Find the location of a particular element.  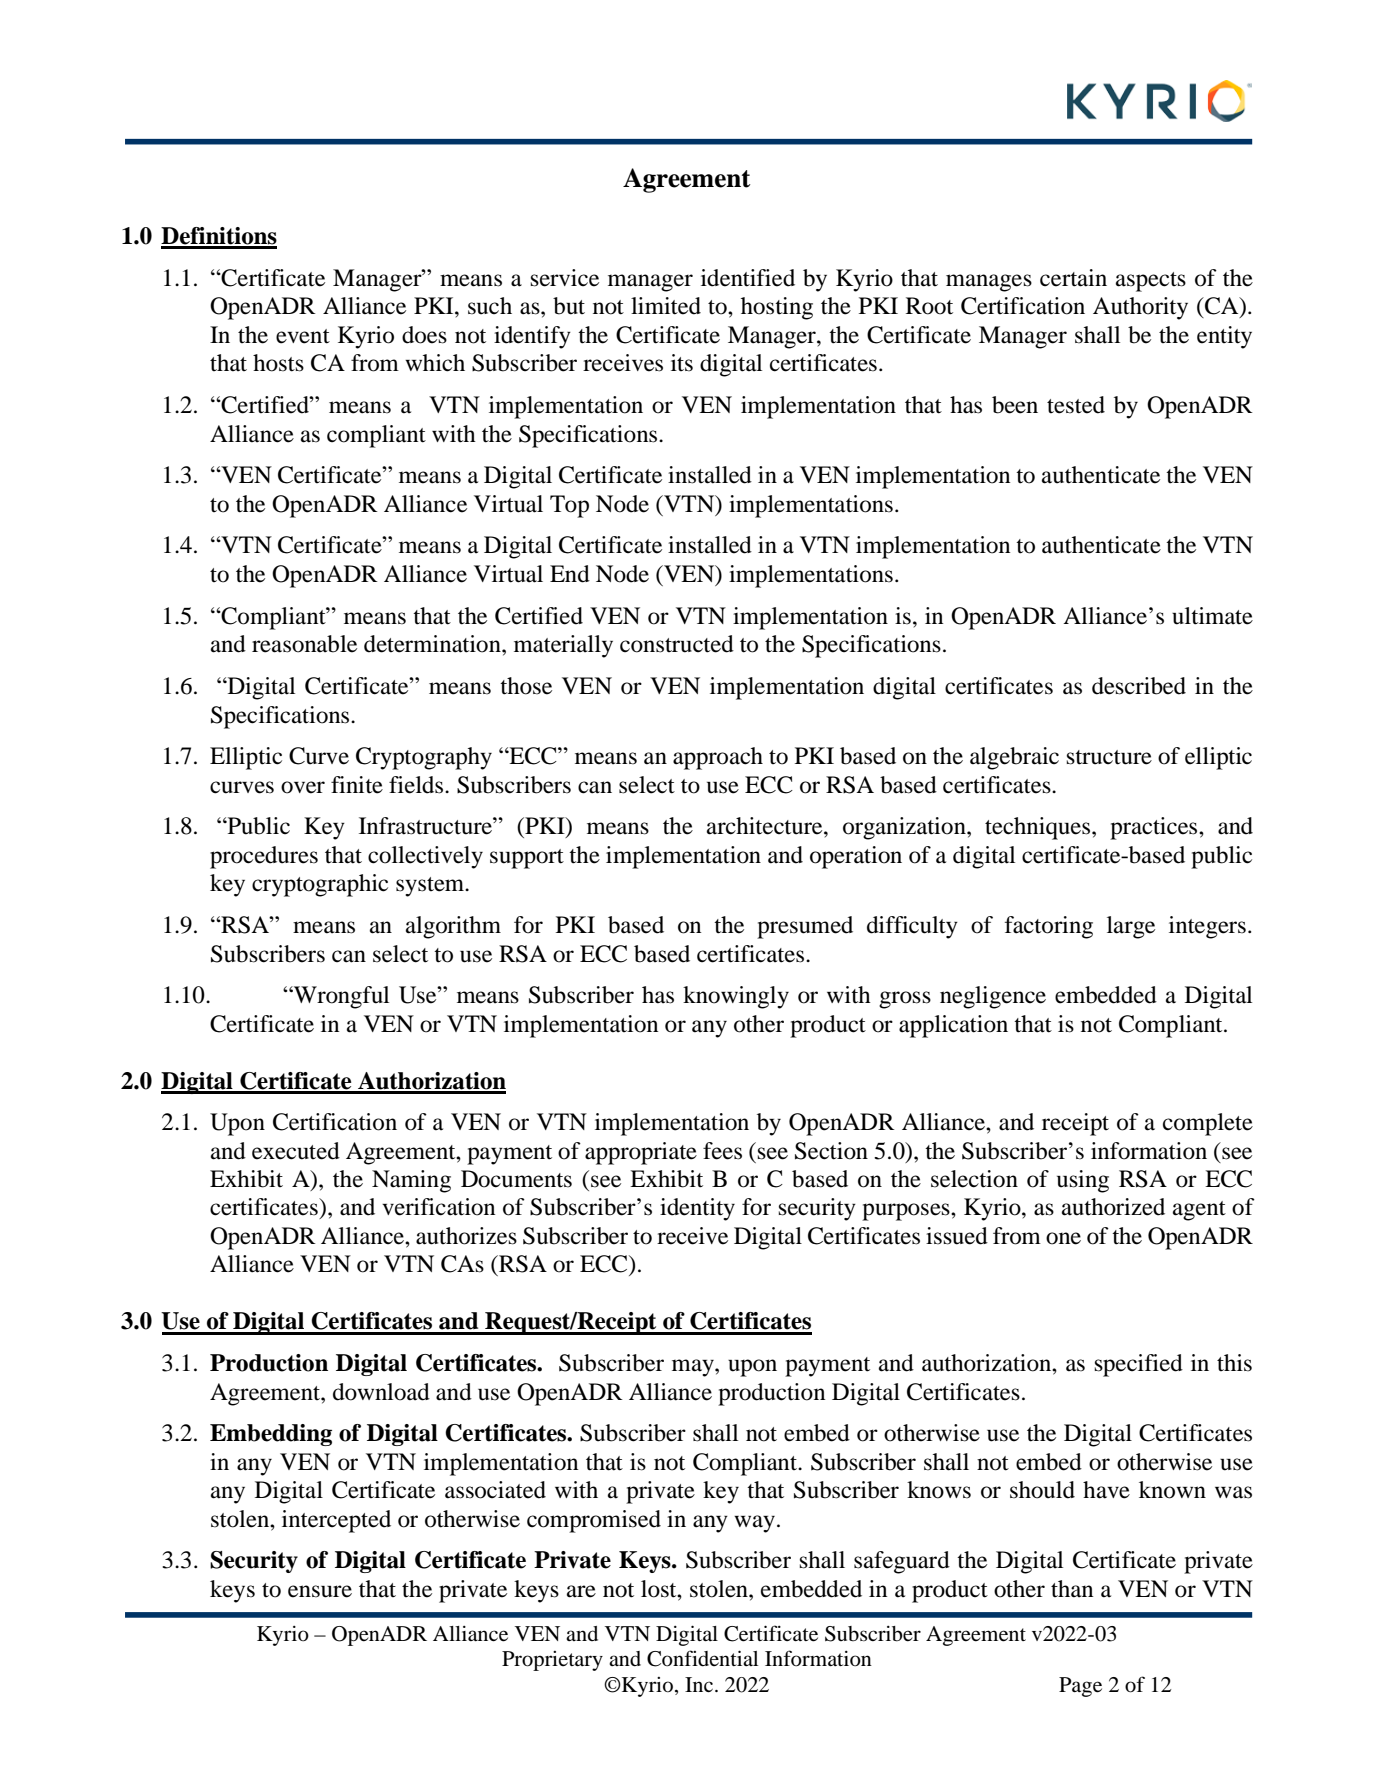

Confidential is located at coordinates (702, 1658).
